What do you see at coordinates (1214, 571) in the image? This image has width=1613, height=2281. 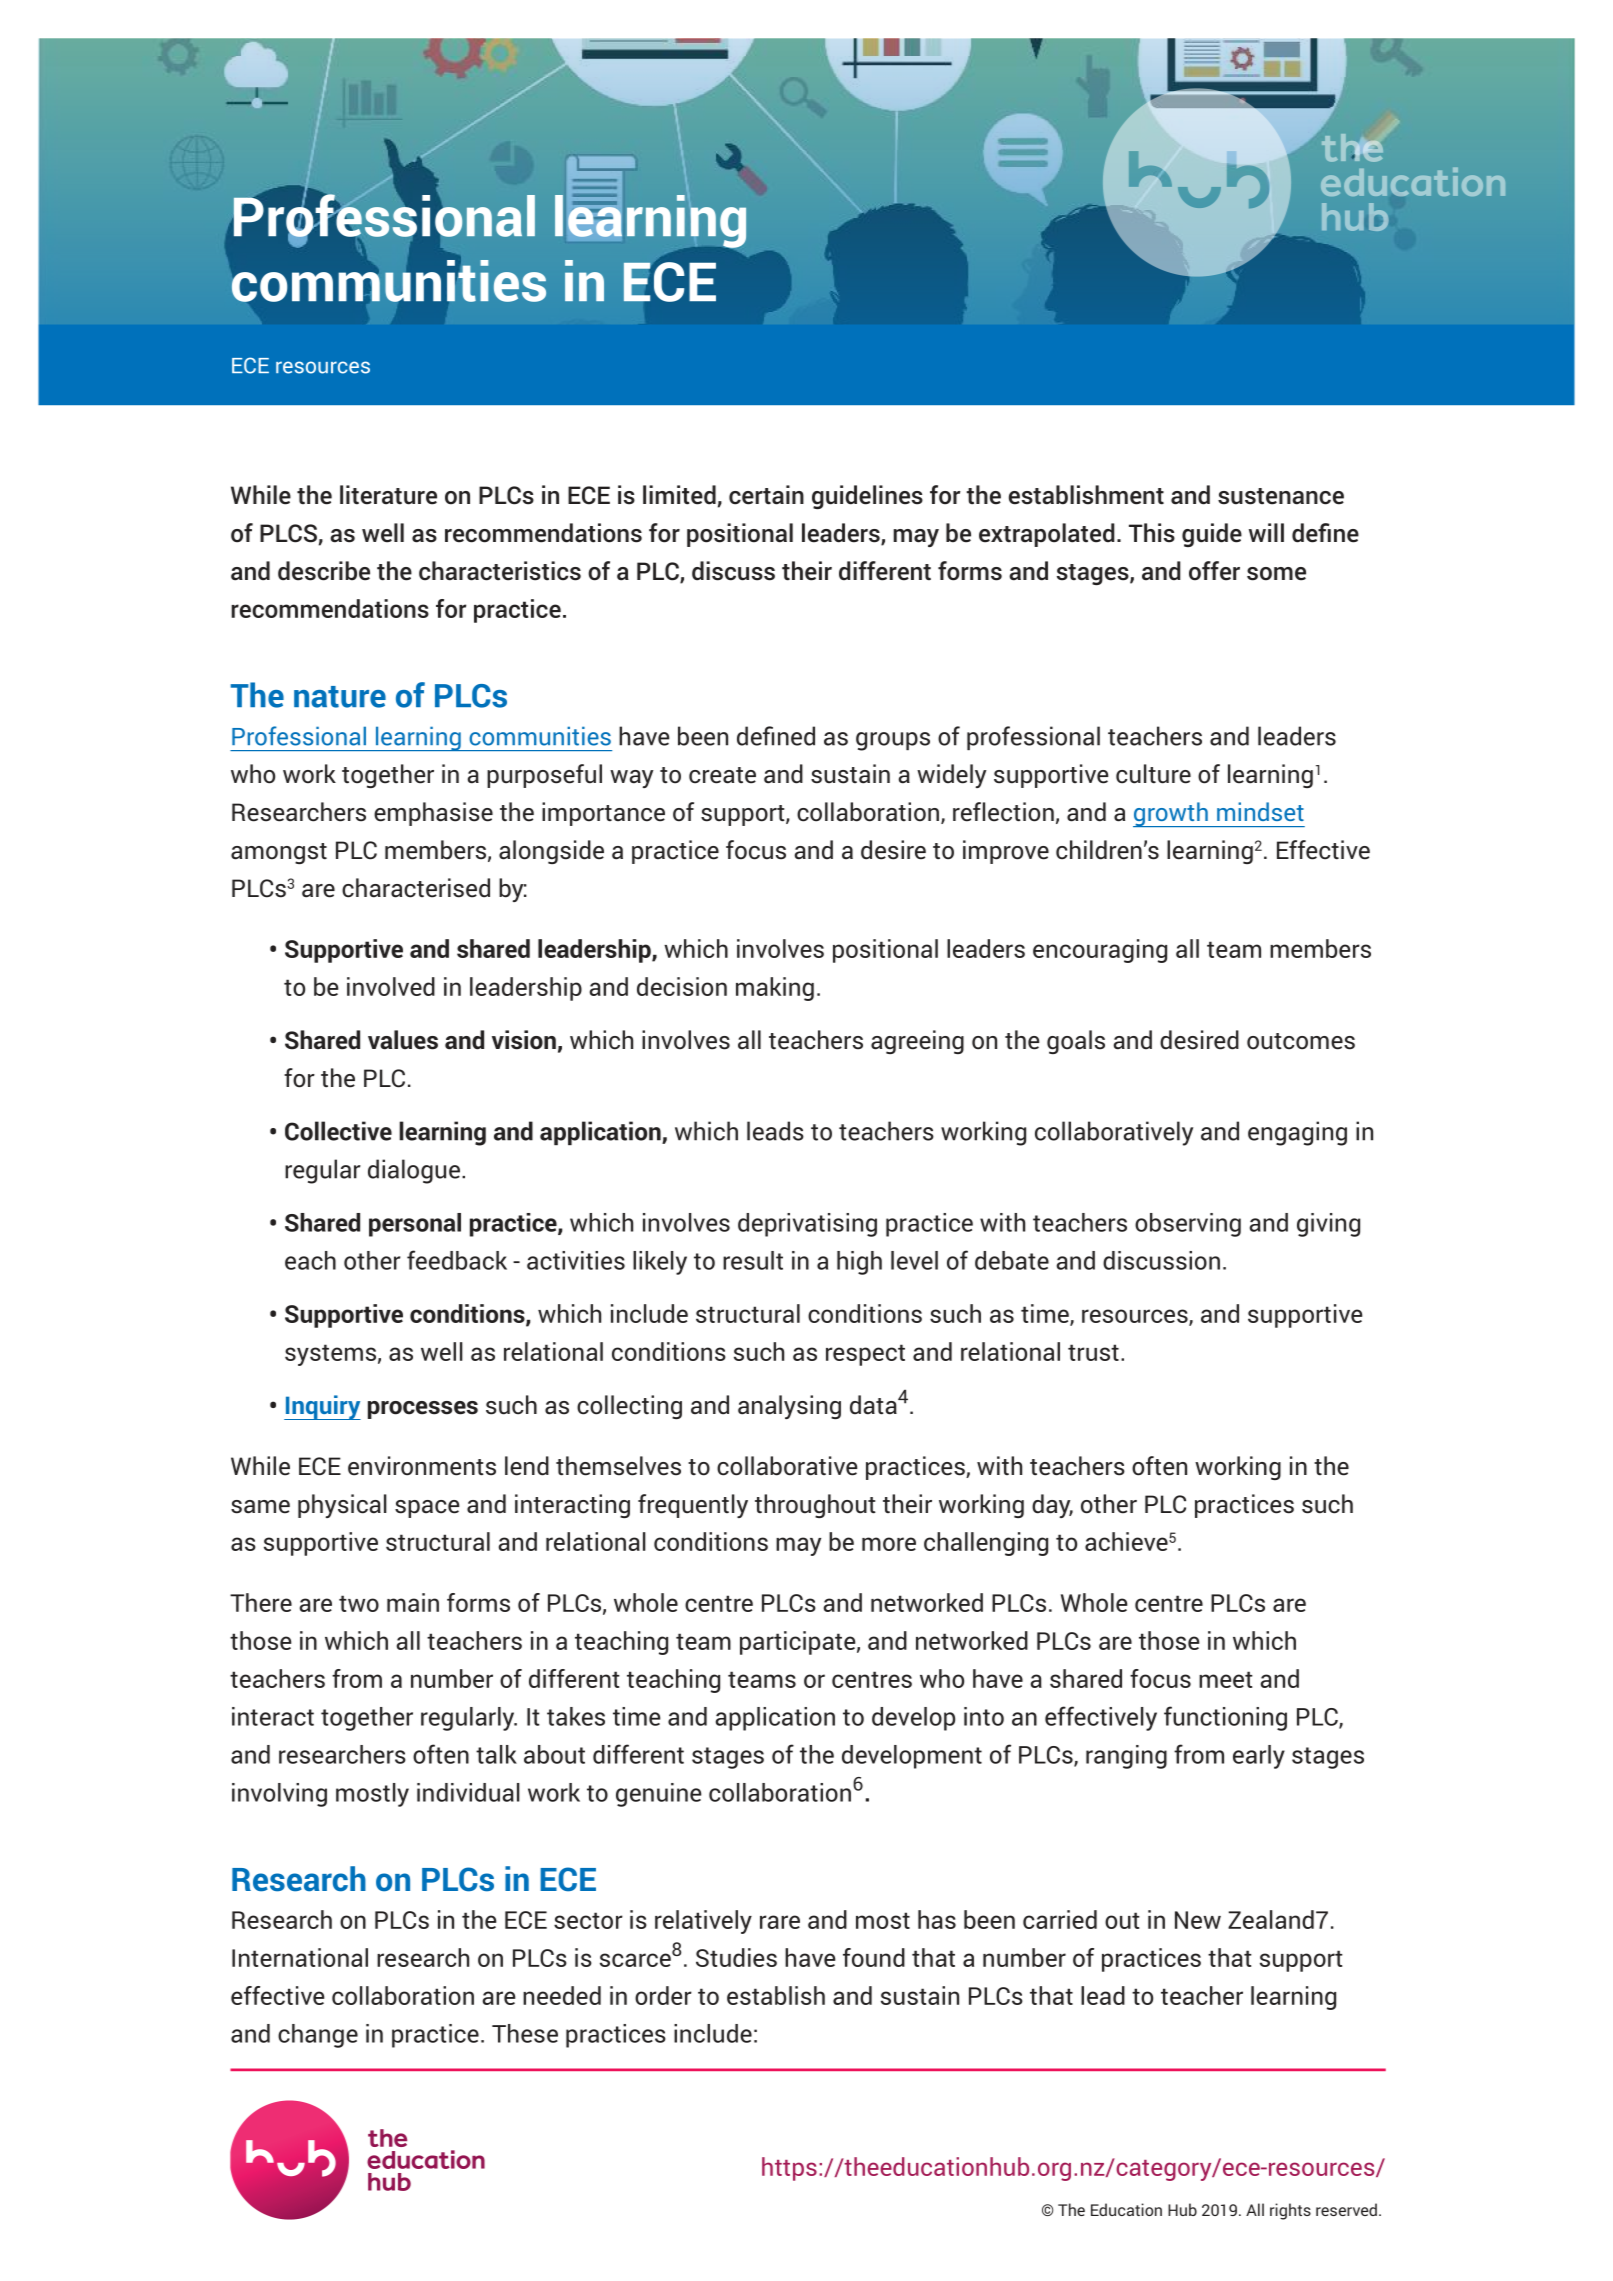 I see `offer` at bounding box center [1214, 571].
